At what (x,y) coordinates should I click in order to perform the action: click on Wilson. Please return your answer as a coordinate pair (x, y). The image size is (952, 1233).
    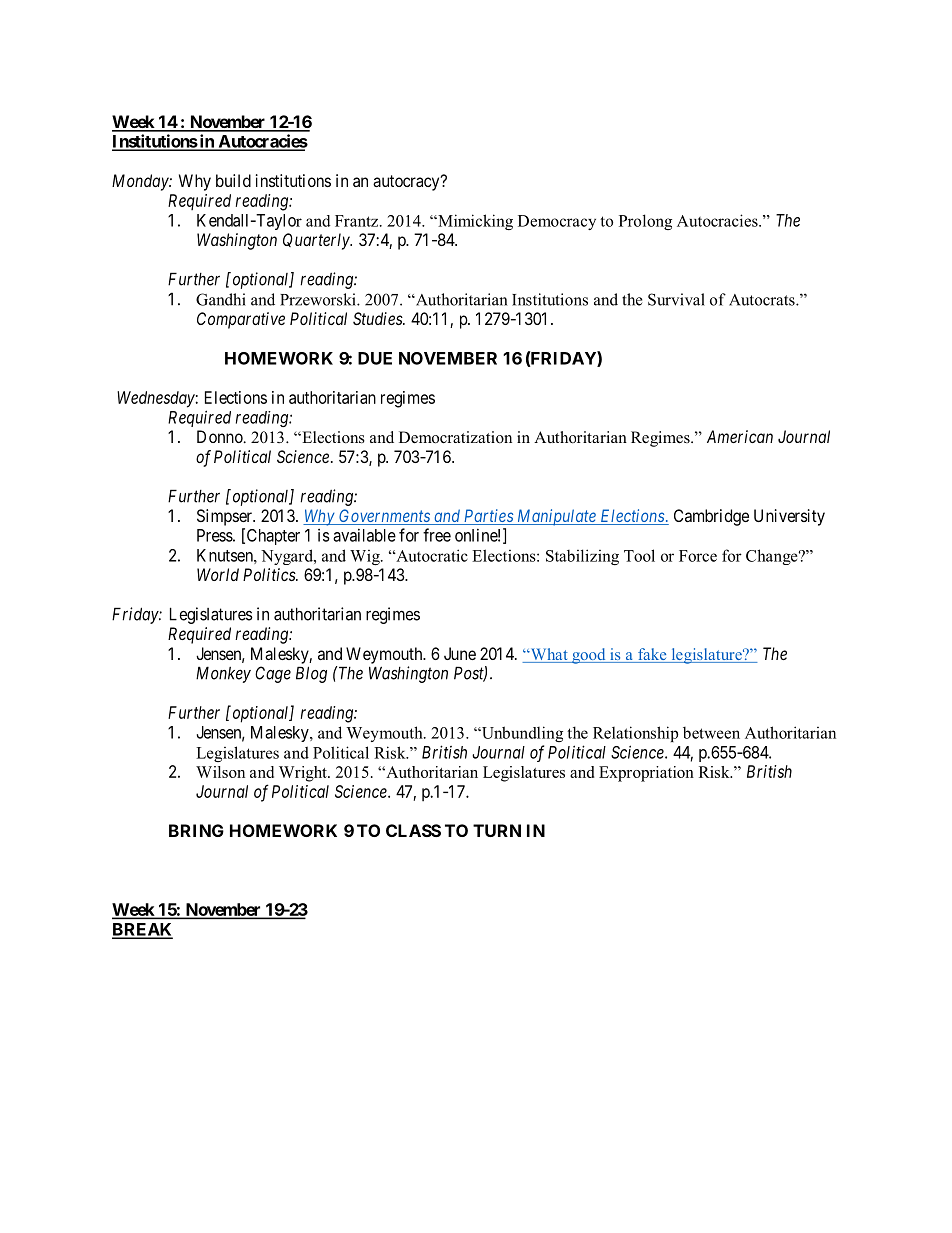
    Looking at the image, I should click on (220, 772).
